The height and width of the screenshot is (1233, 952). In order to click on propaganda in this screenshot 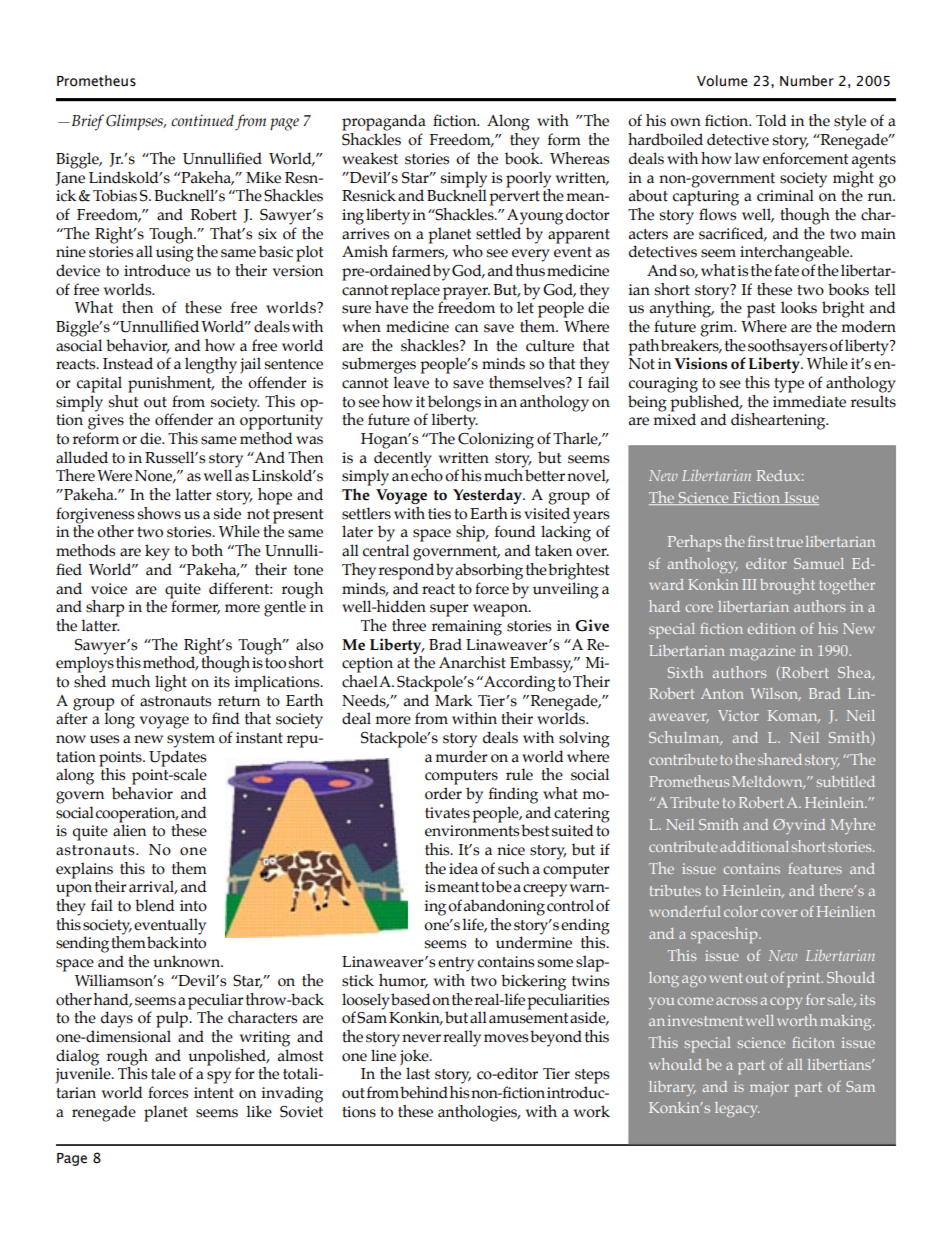, I will do `click(384, 122)`.
